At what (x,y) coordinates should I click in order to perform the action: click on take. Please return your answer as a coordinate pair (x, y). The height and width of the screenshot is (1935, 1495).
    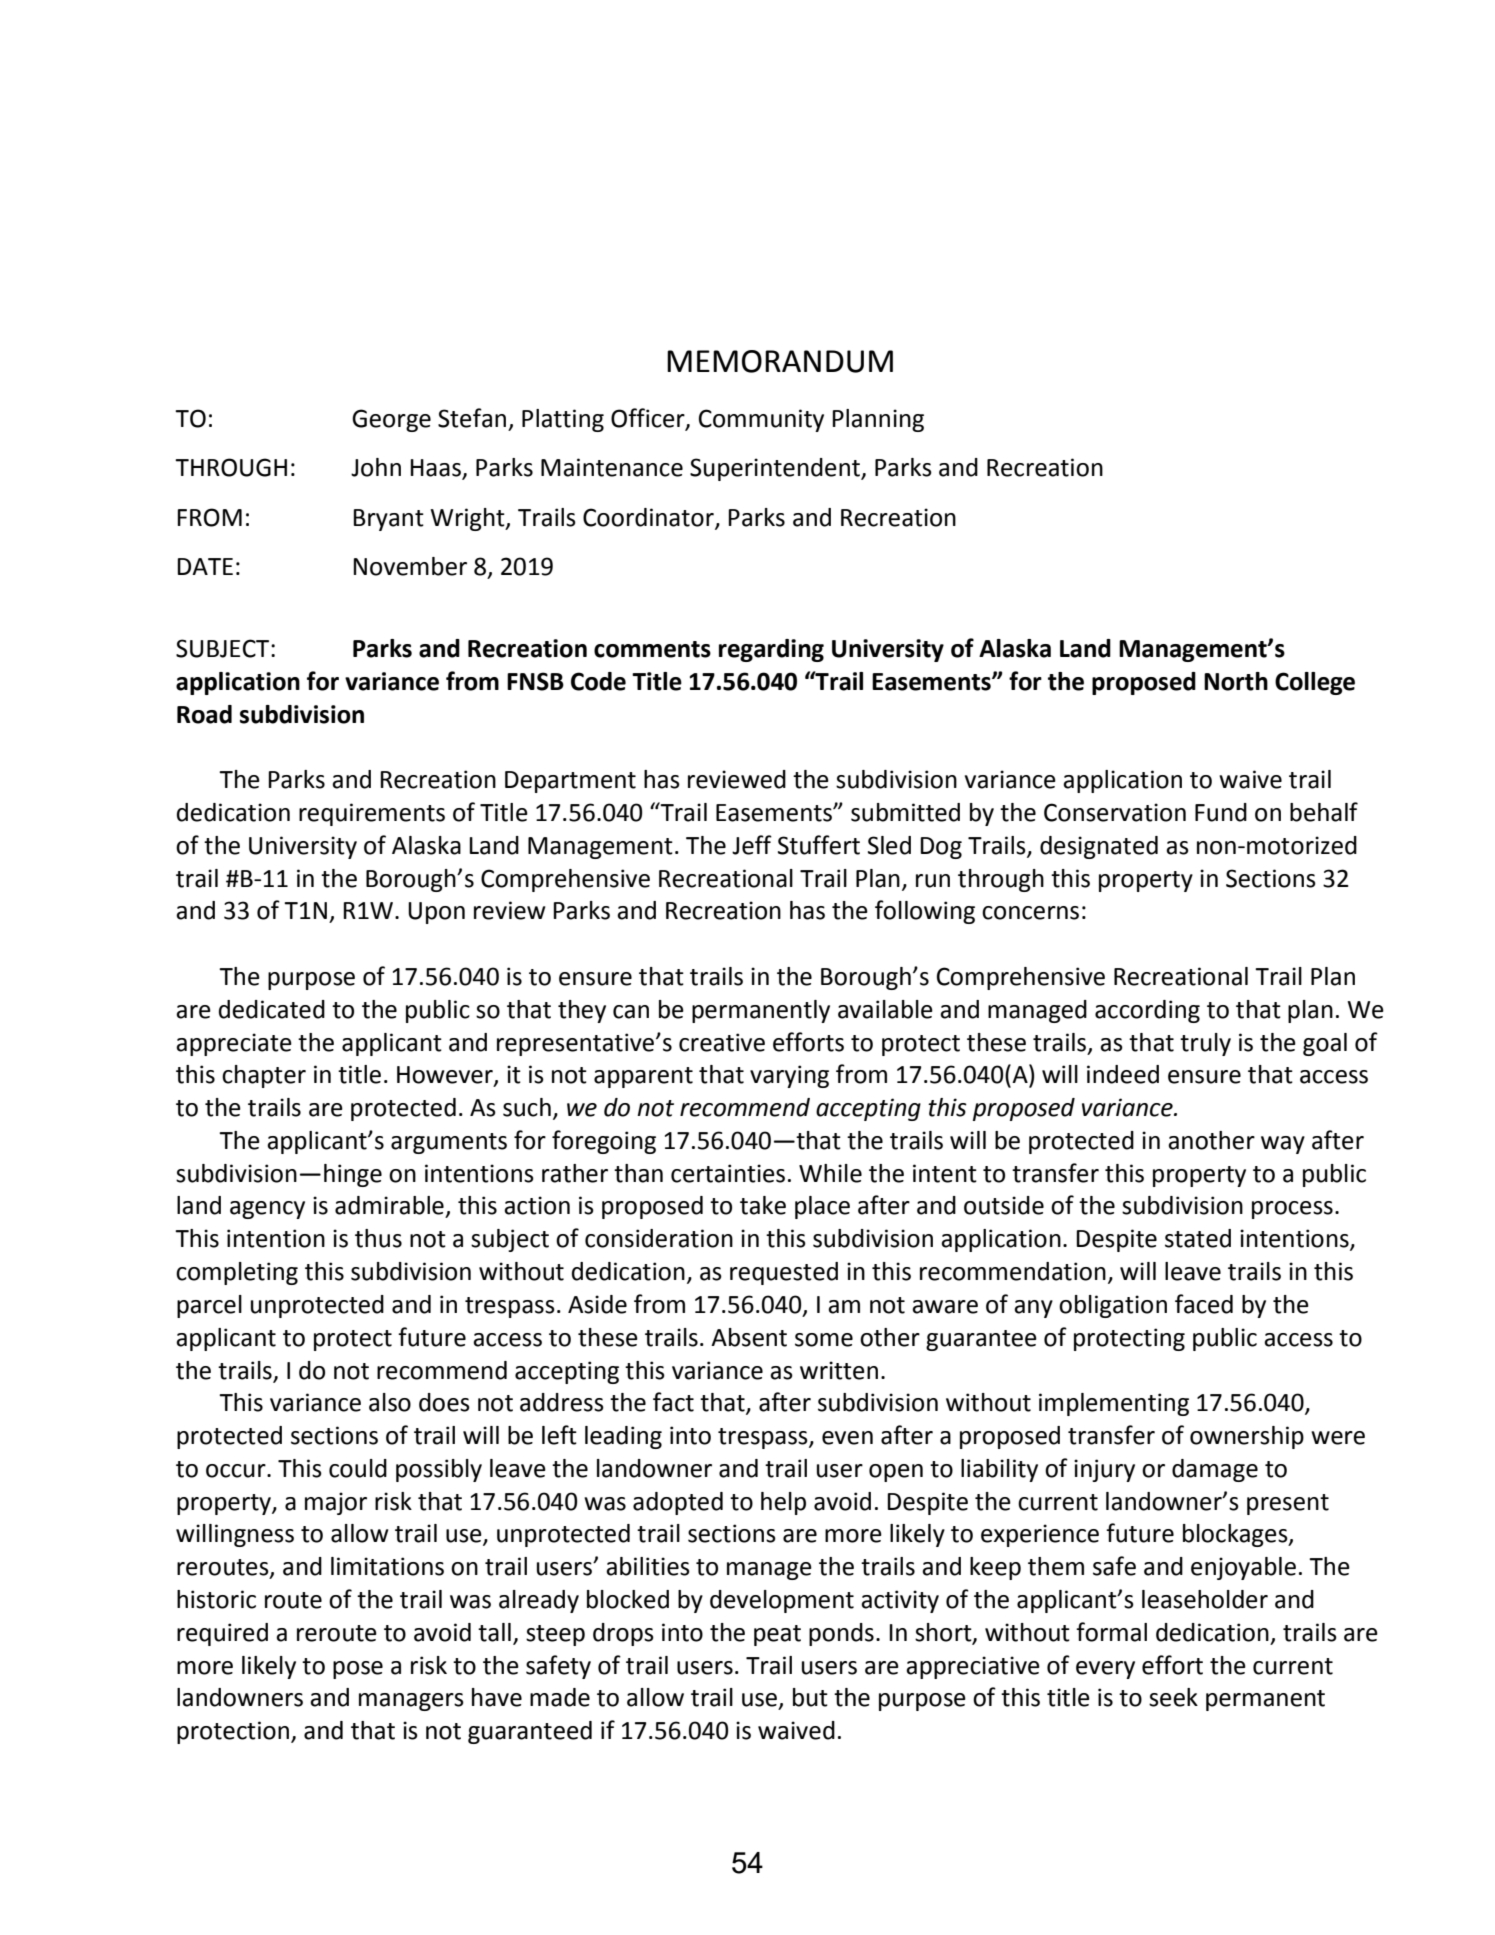
    Looking at the image, I should click on (763, 1205).
